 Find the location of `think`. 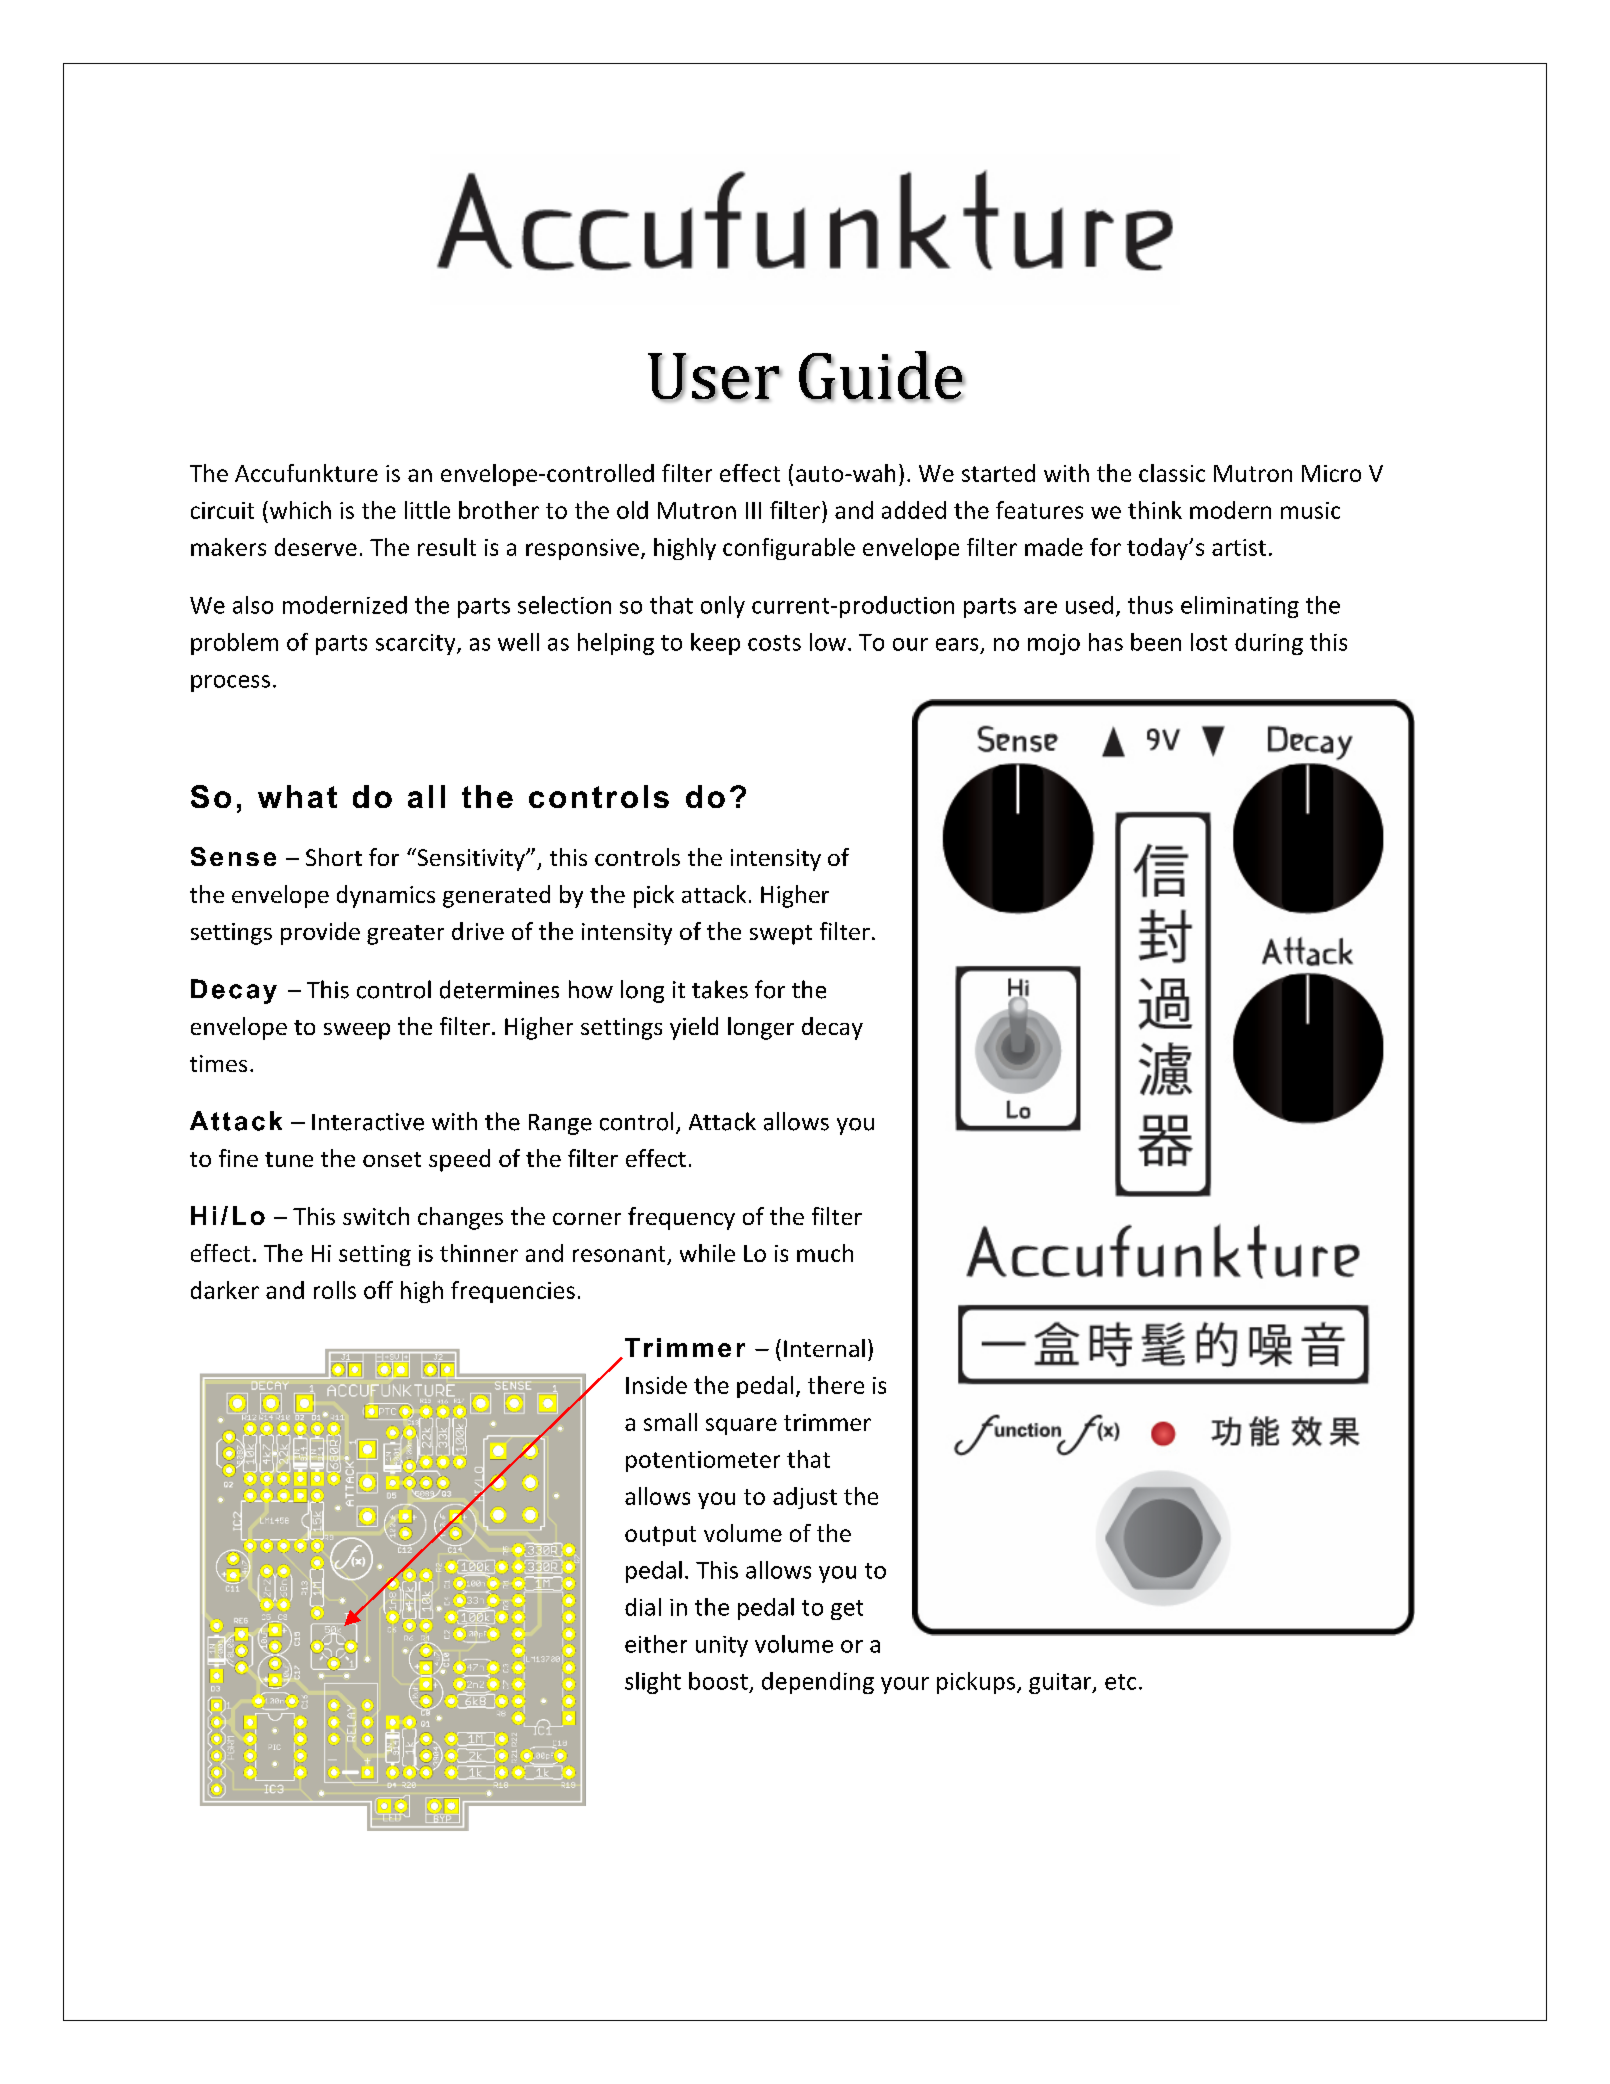

think is located at coordinates (1155, 510).
